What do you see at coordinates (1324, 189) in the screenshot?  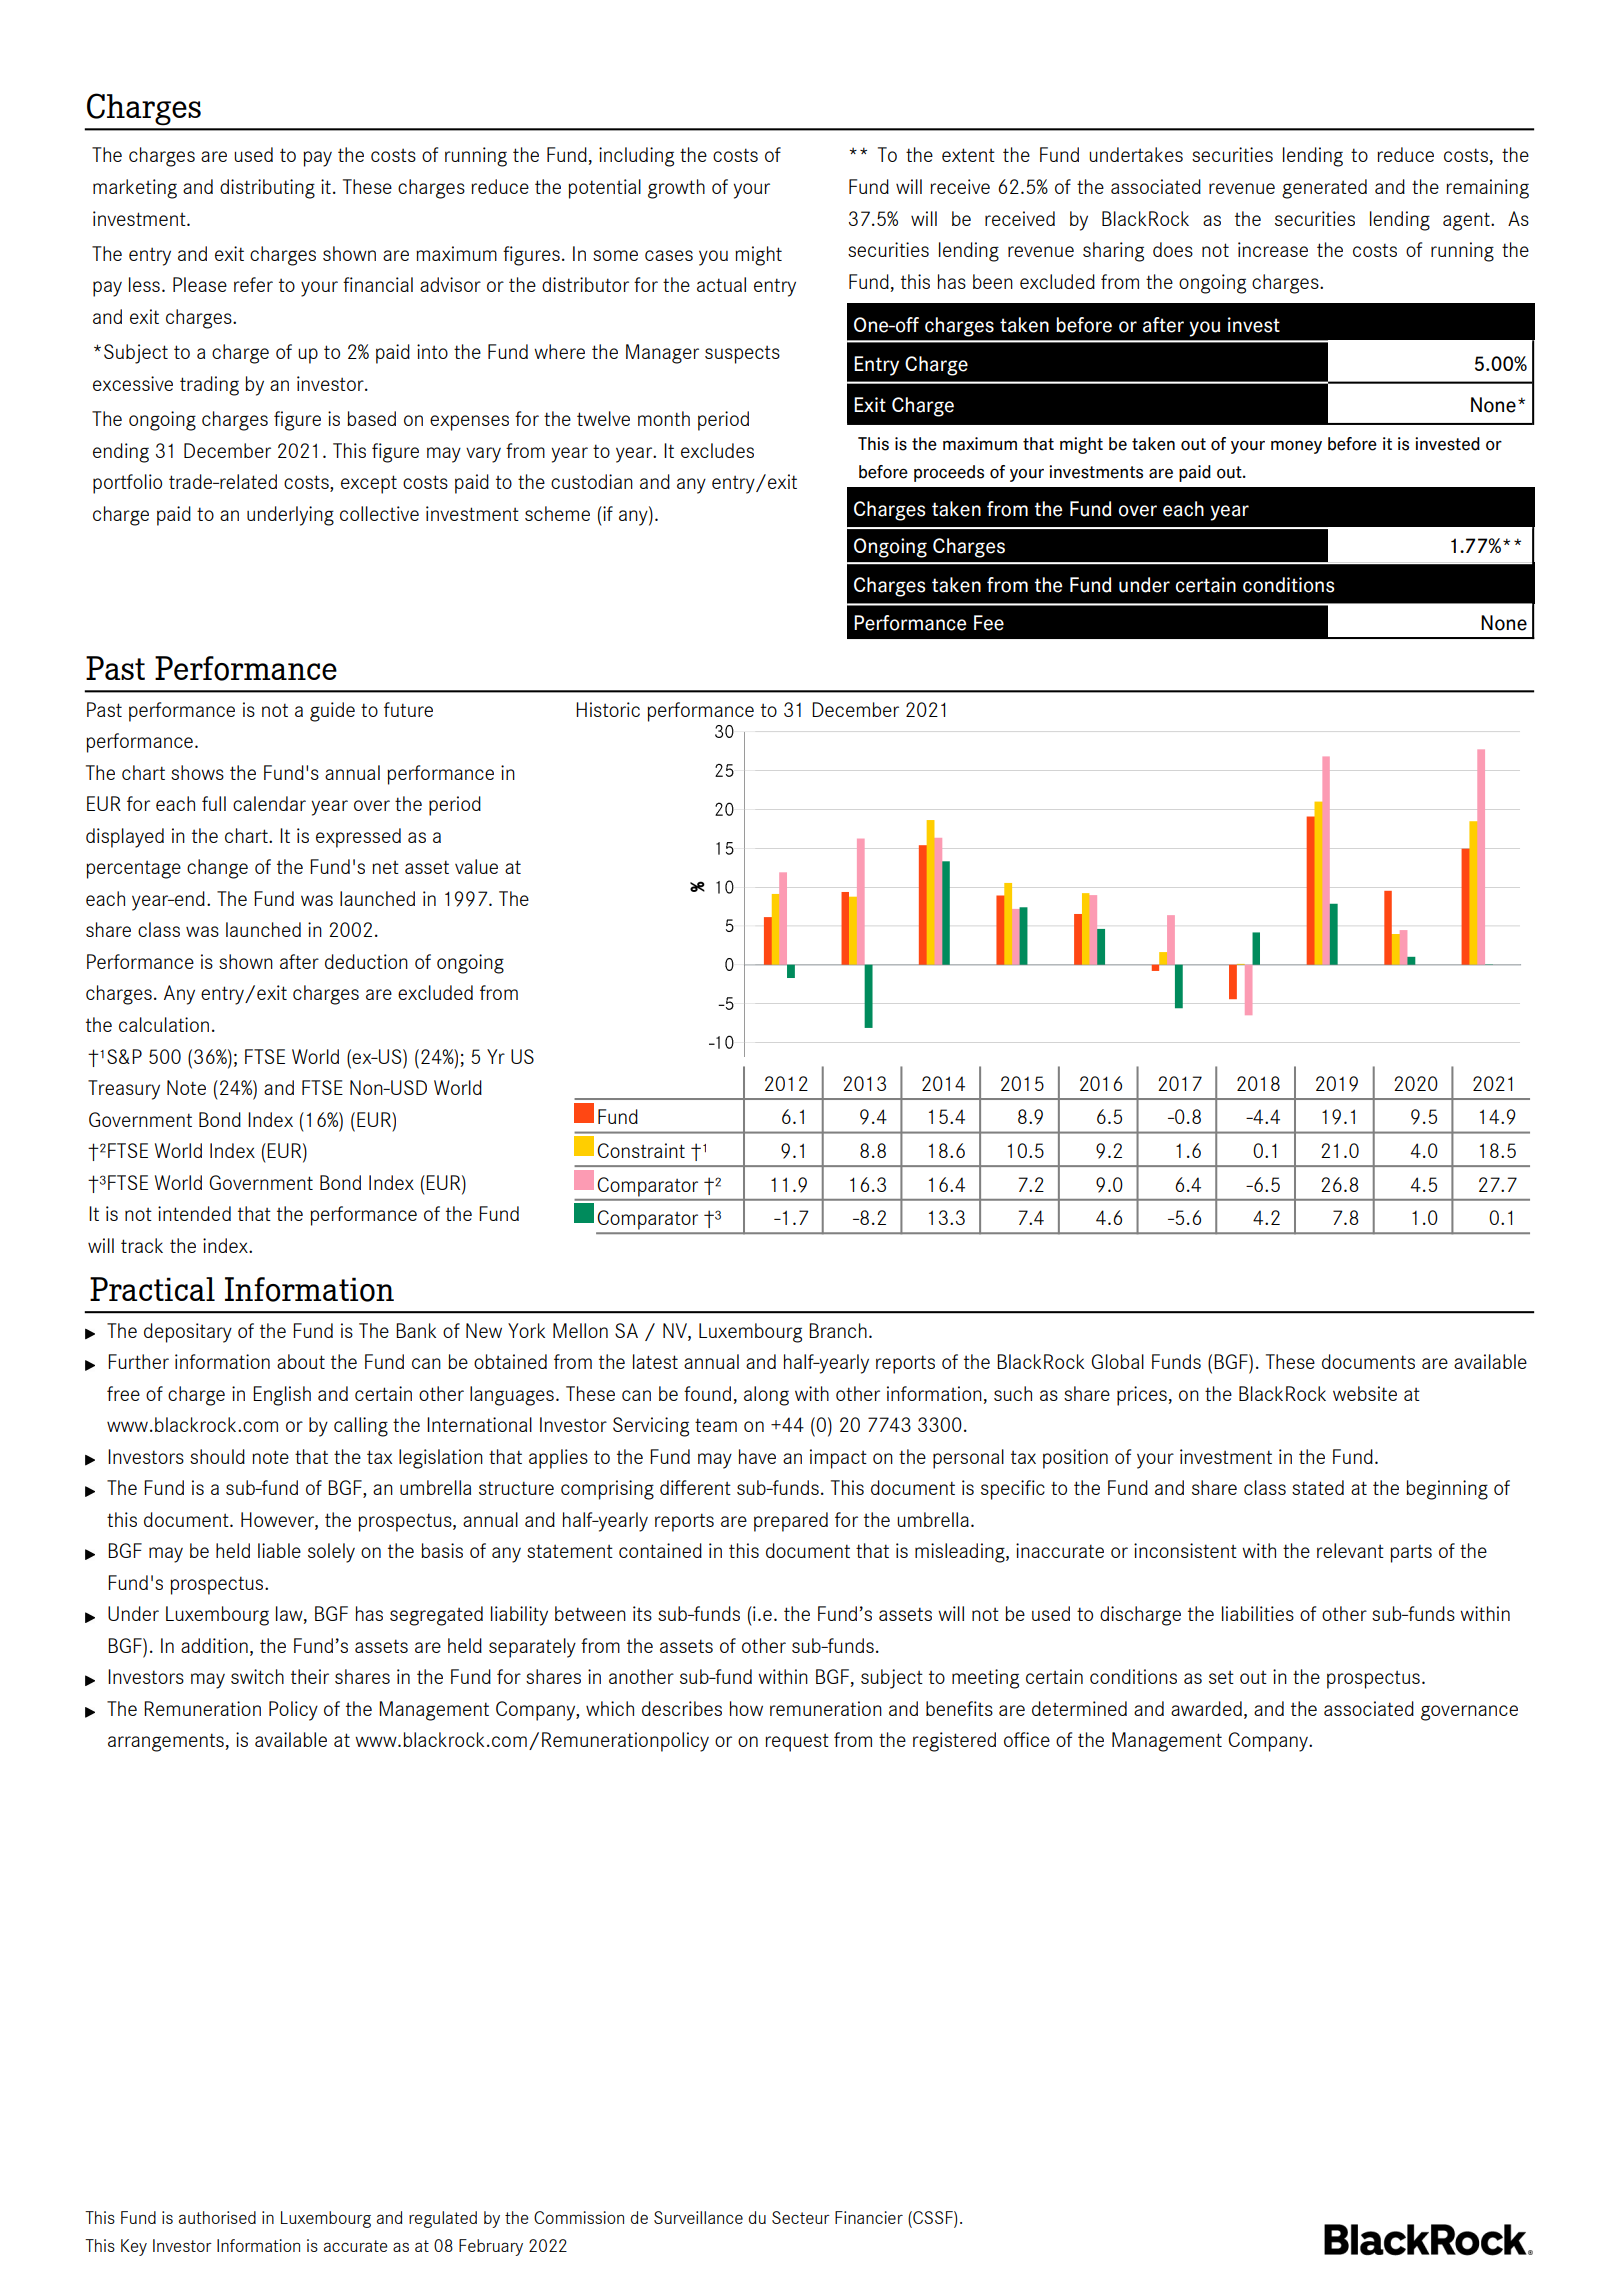 I see `generated` at bounding box center [1324, 189].
